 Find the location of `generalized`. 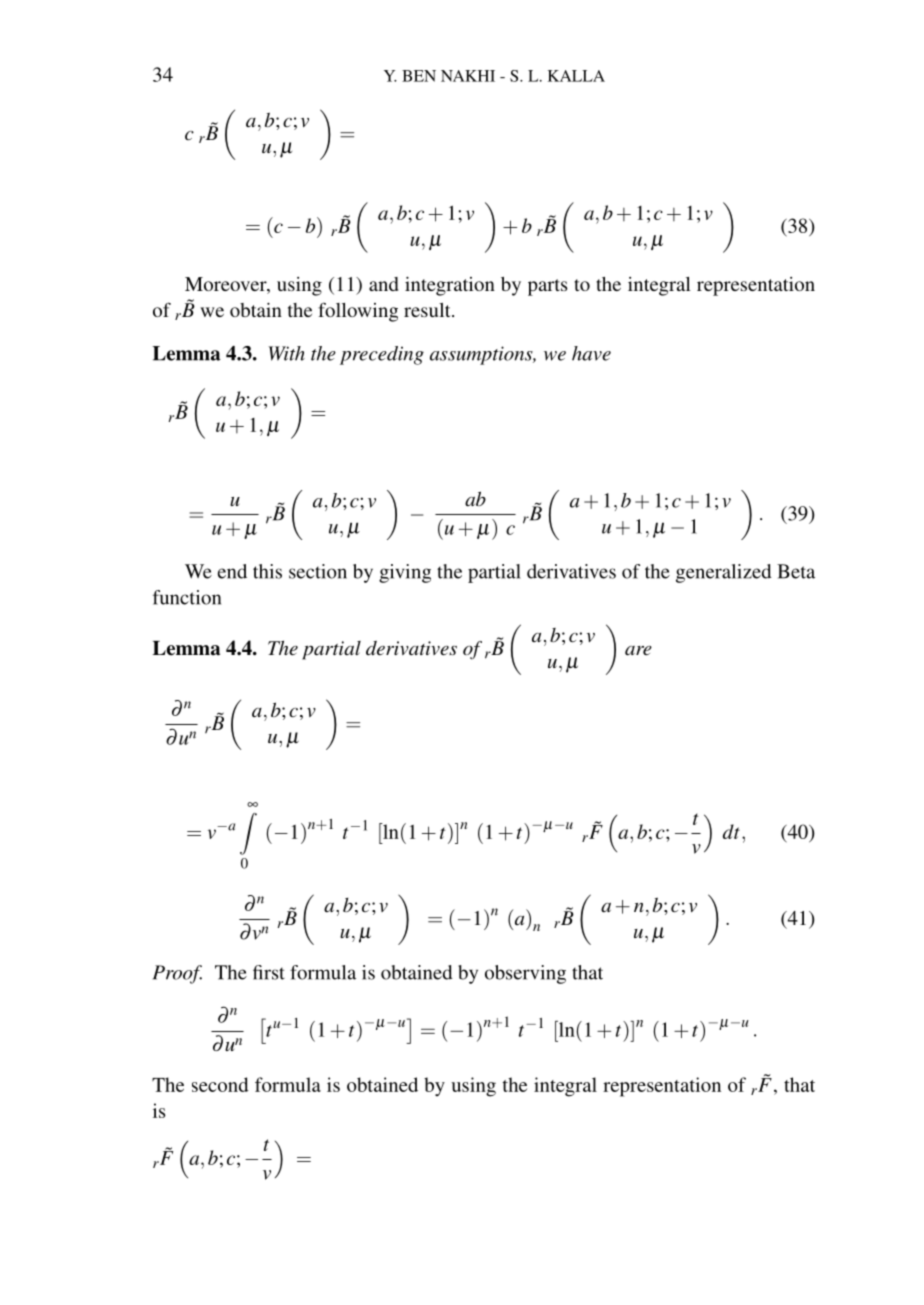

generalized is located at coordinates (724, 573).
